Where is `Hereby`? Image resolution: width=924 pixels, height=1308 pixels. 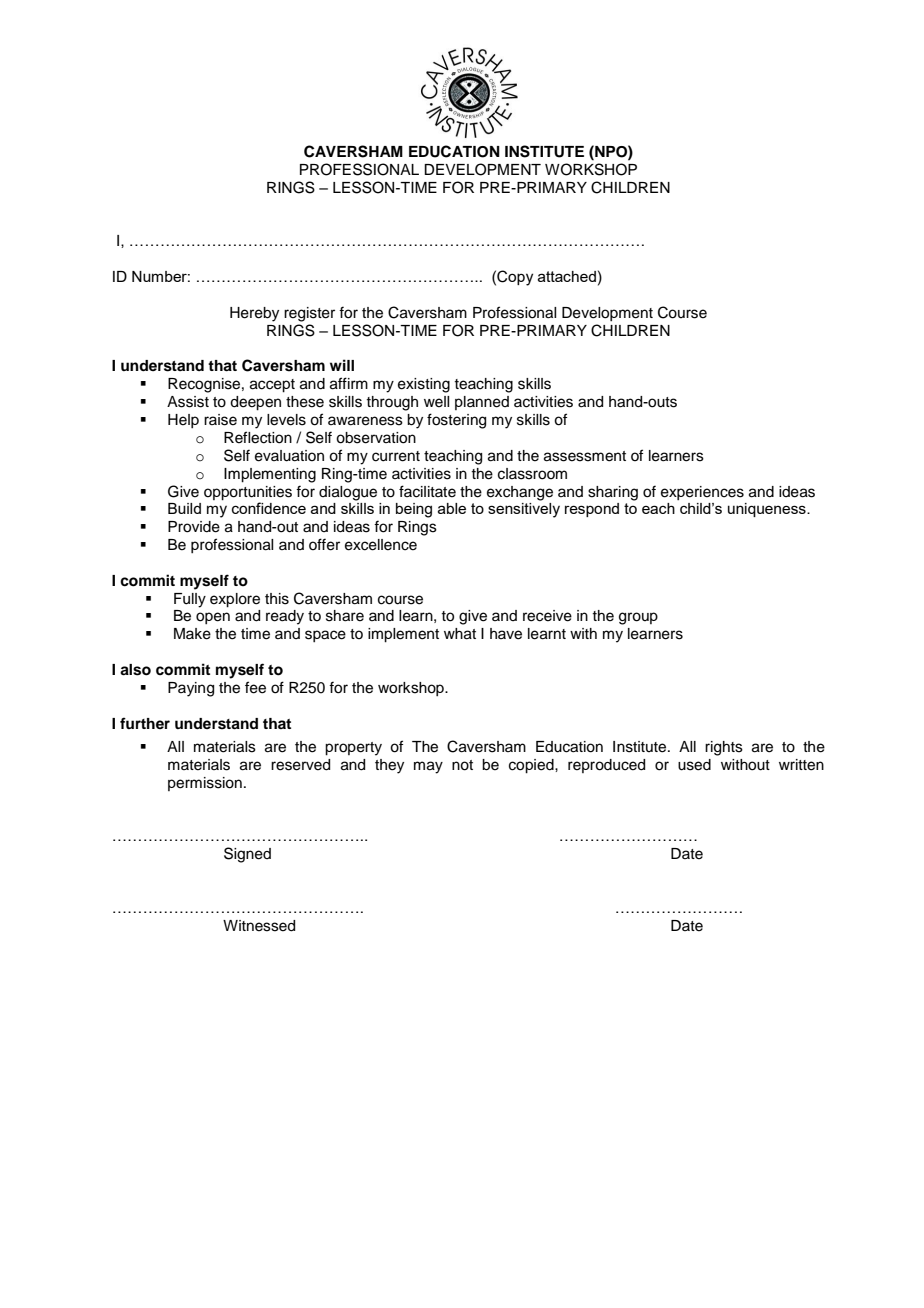
Hereby is located at coordinates (254, 314).
